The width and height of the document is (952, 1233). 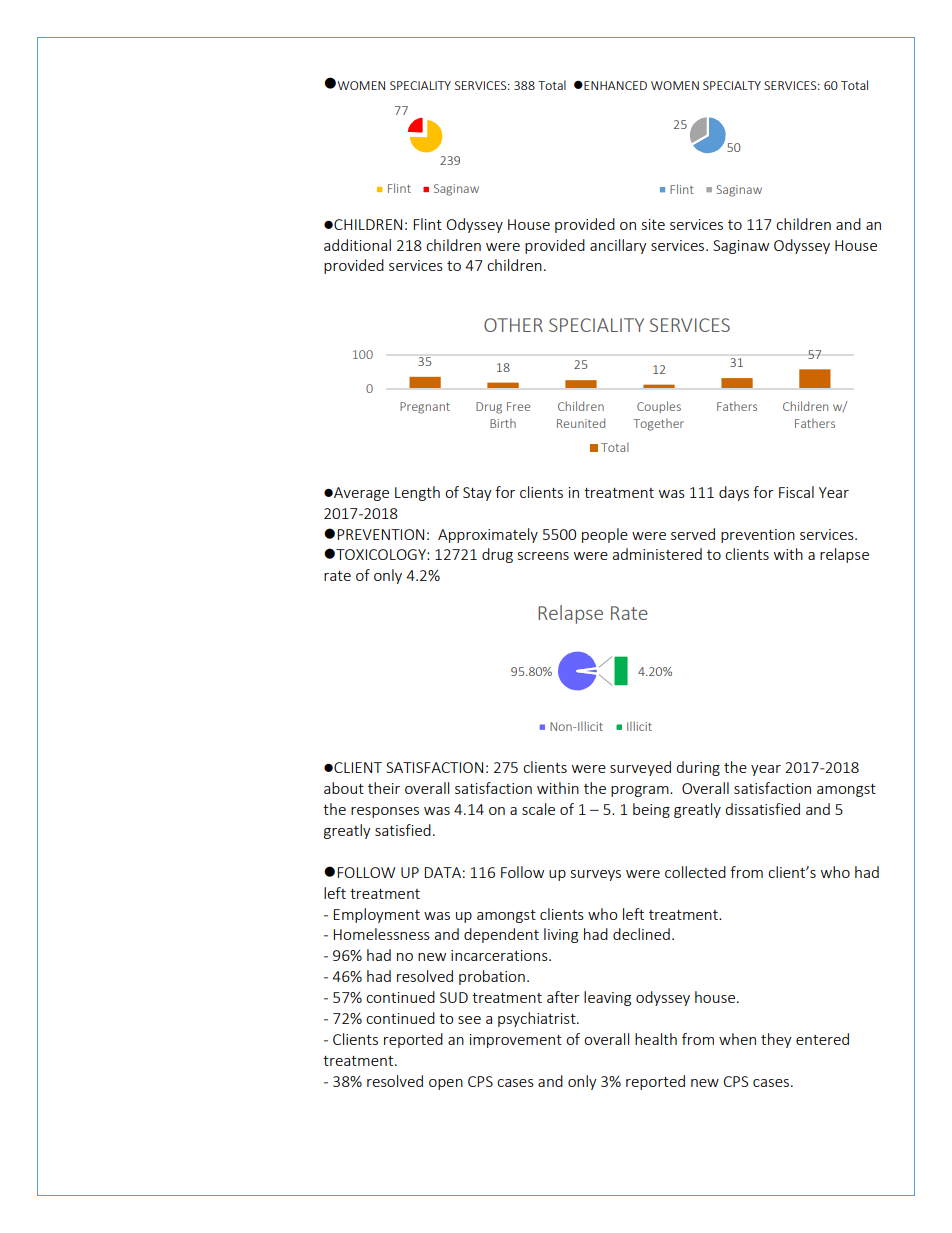 What do you see at coordinates (357, 245) in the document?
I see `additional` at bounding box center [357, 245].
